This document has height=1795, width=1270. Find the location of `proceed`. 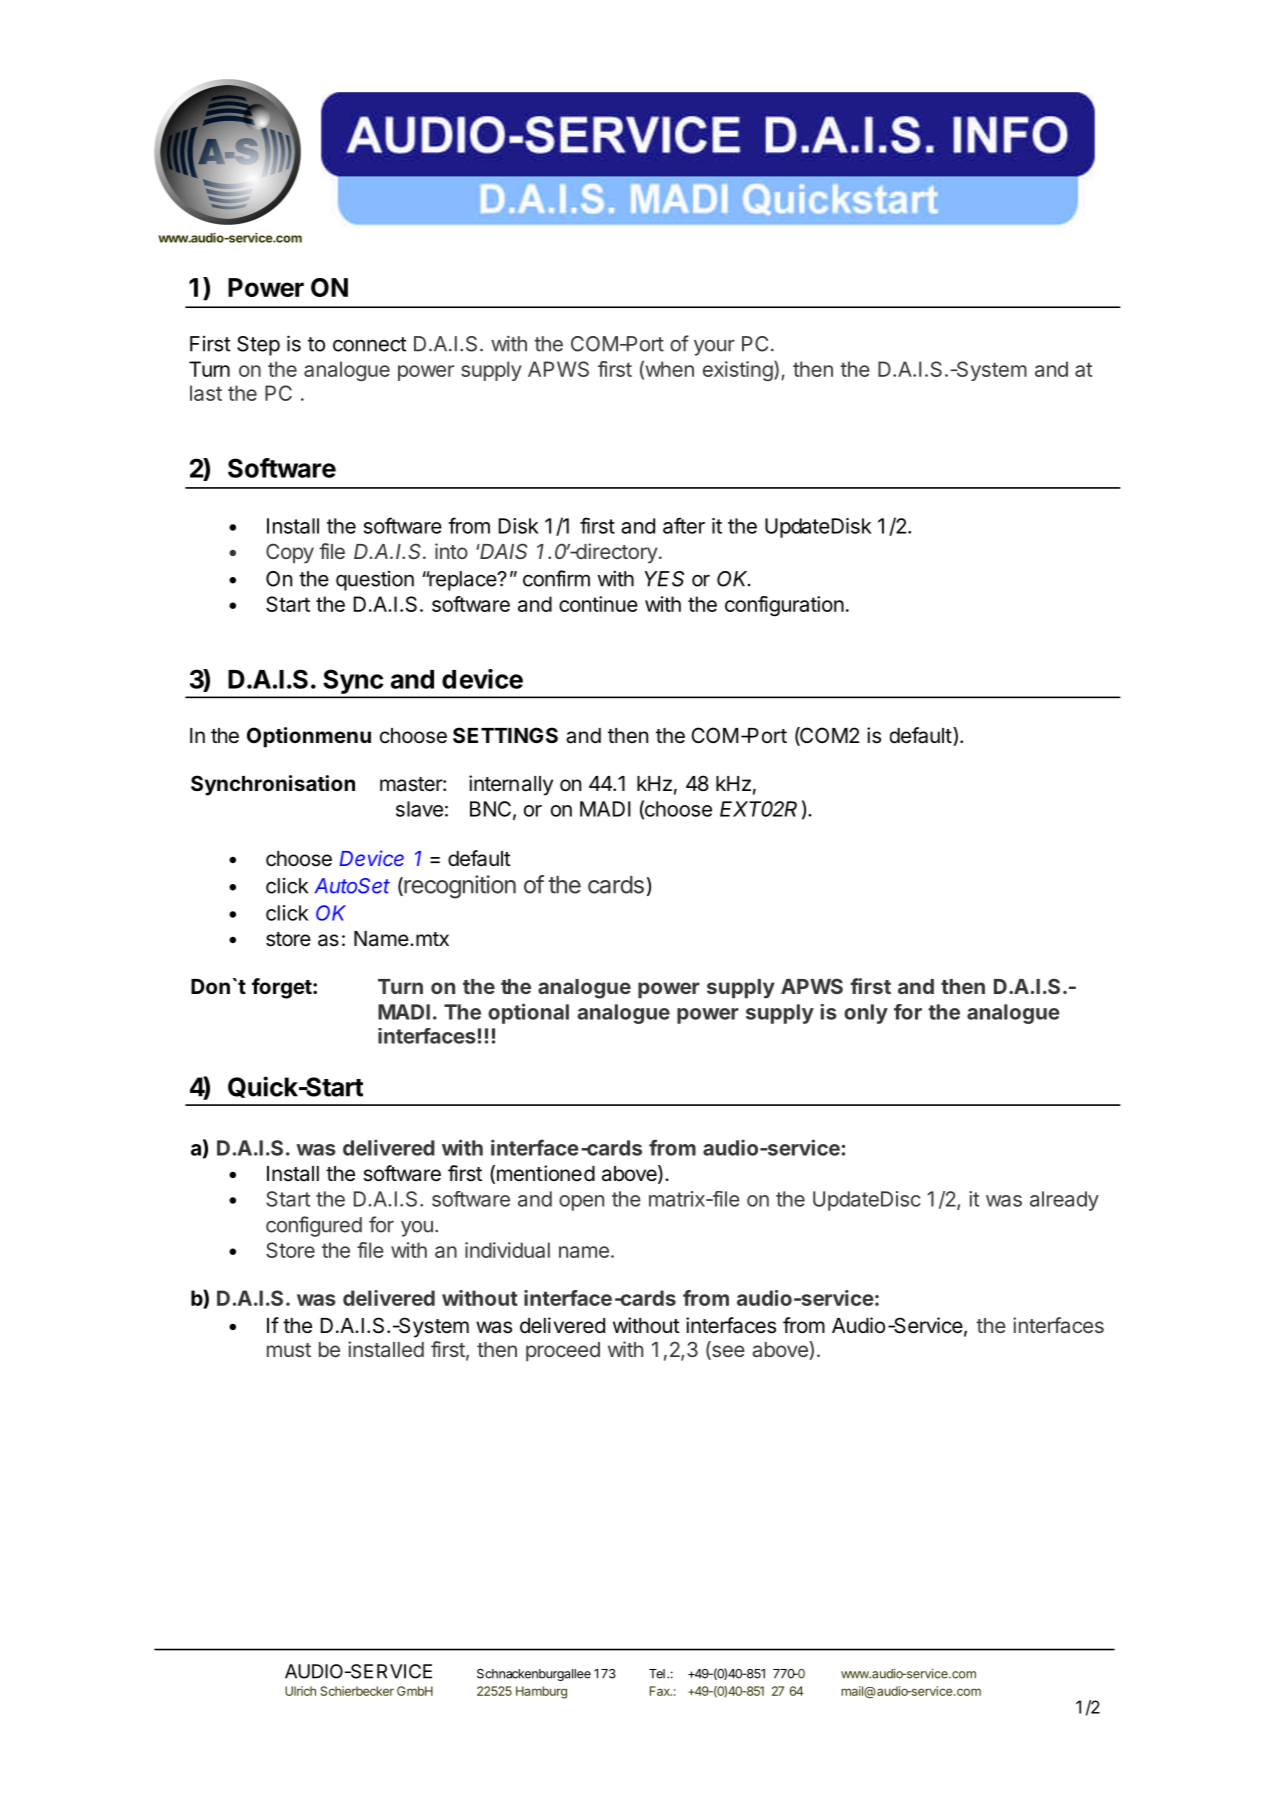

proceed is located at coordinates (563, 1351).
